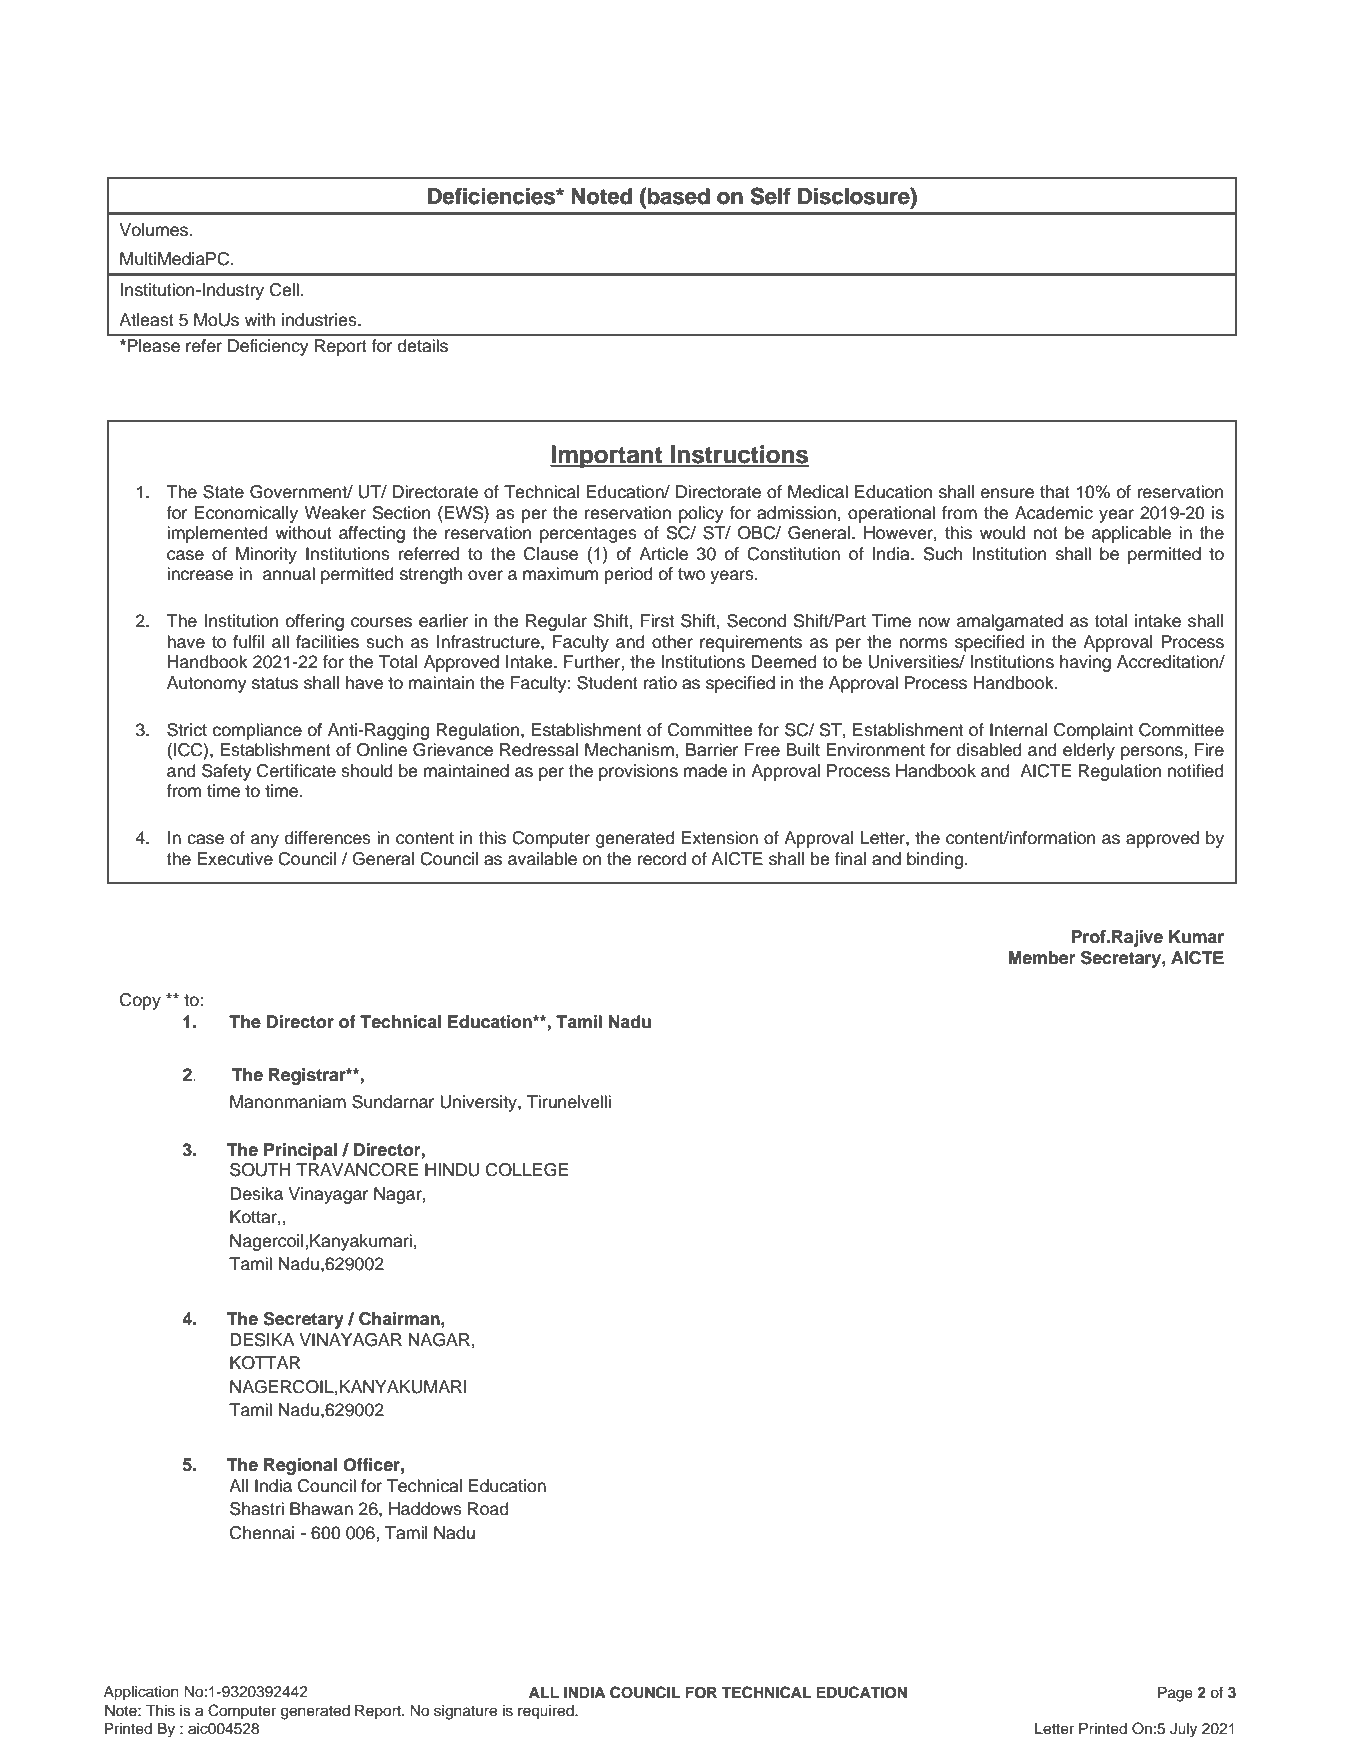 The width and height of the document is (1356, 1755). Describe the element at coordinates (720, 838) in the document. I see `Extension` at that location.
